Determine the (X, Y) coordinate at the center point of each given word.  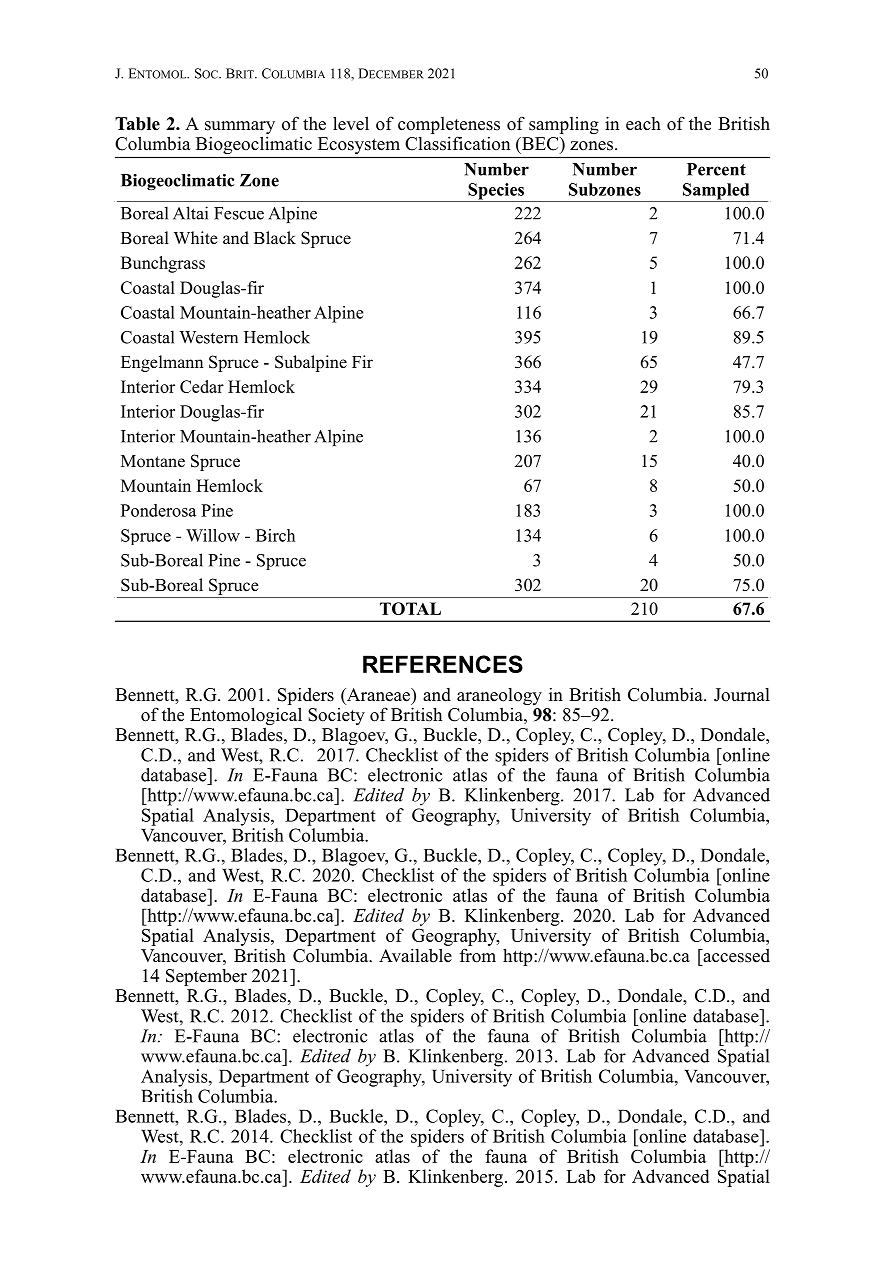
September (206, 977)
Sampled (716, 192)
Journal (742, 695)
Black (275, 238)
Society (336, 718)
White (196, 238)
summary (240, 129)
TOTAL (410, 608)
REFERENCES (443, 664)
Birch (275, 535)
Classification (457, 143)
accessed (735, 955)
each (643, 124)
